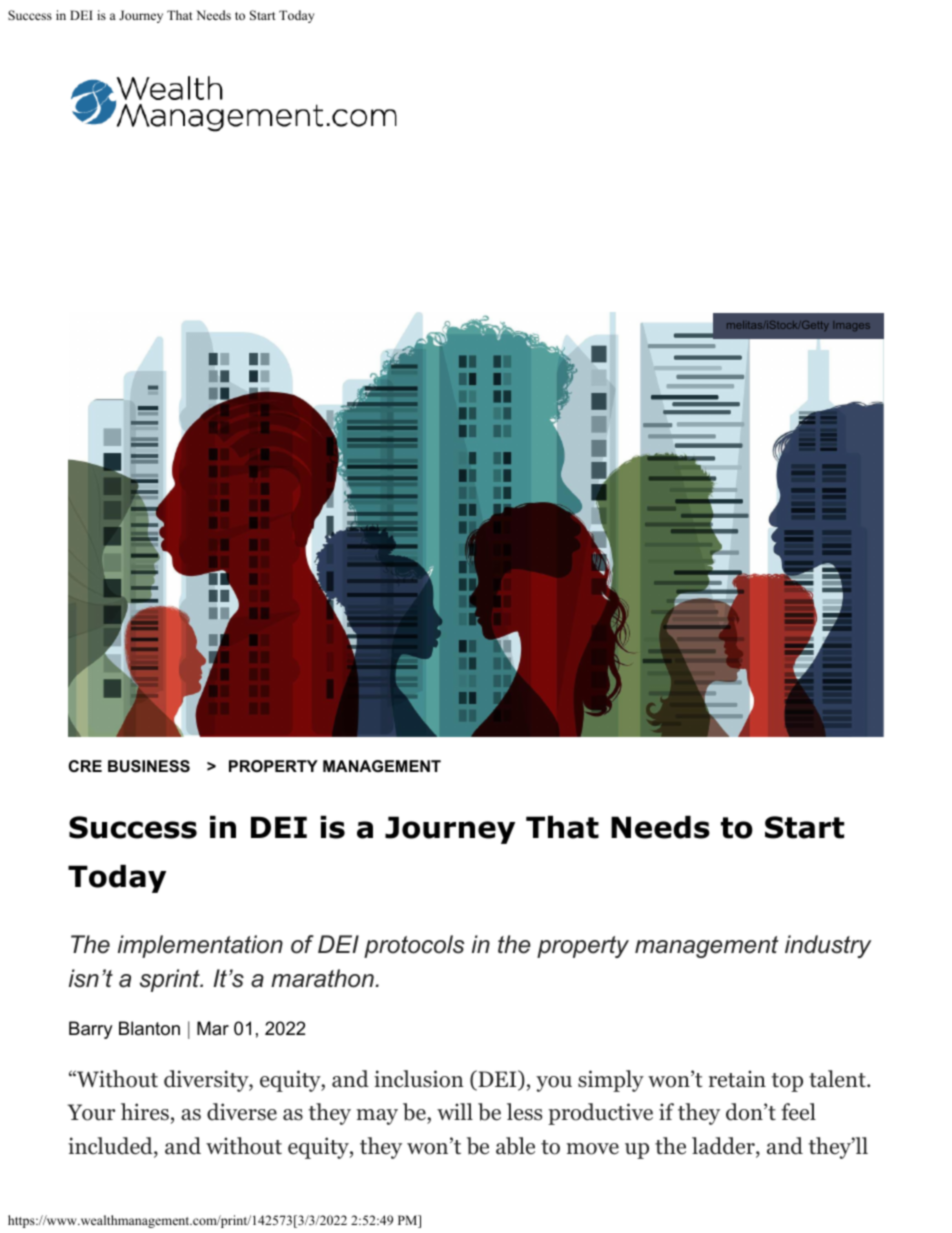 This screenshot has height=1233, width=952. I want to click on hires, so click(145, 1112).
